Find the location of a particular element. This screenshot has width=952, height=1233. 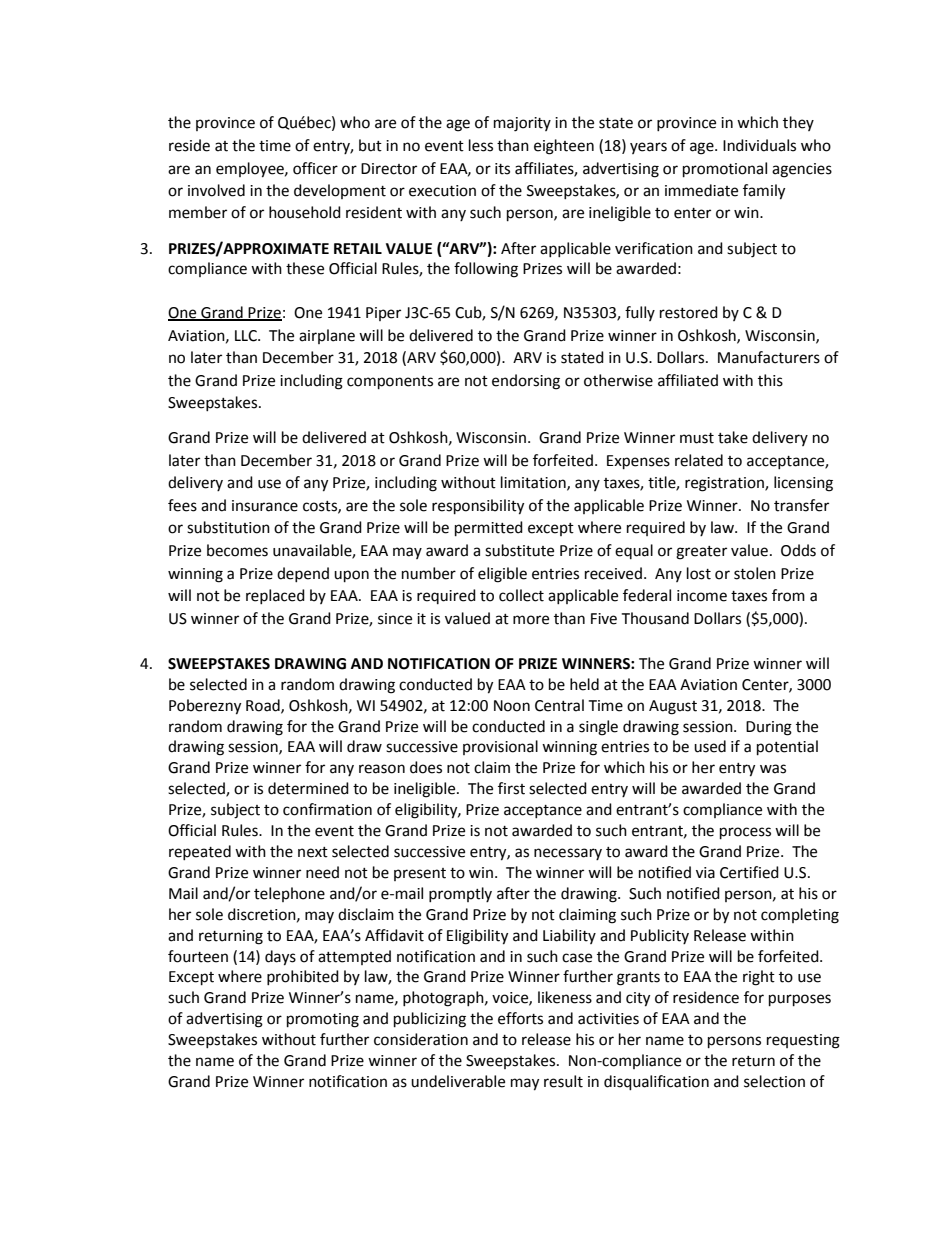

collect is located at coordinates (521, 595).
